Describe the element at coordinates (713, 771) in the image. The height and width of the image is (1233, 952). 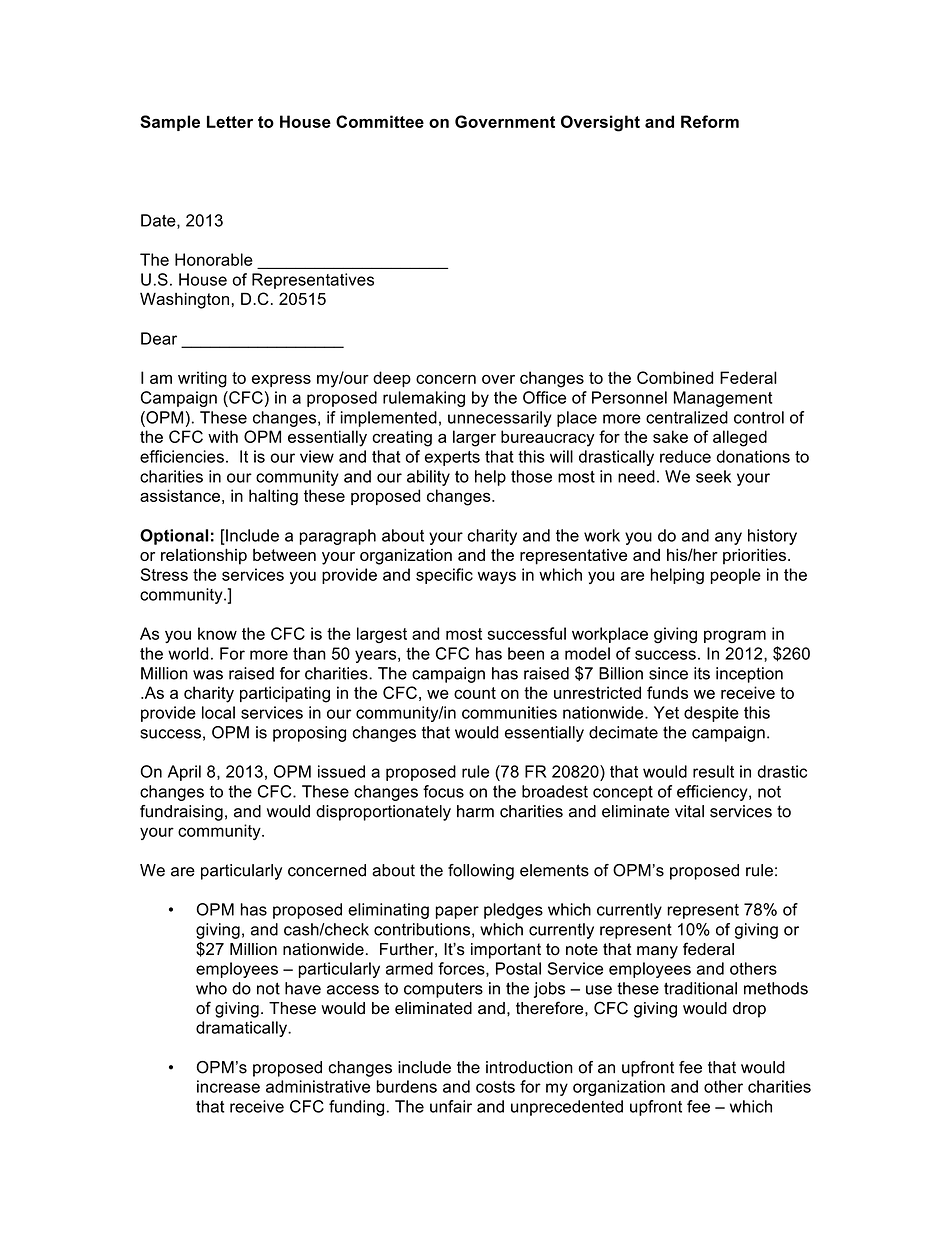
I see `result` at that location.
